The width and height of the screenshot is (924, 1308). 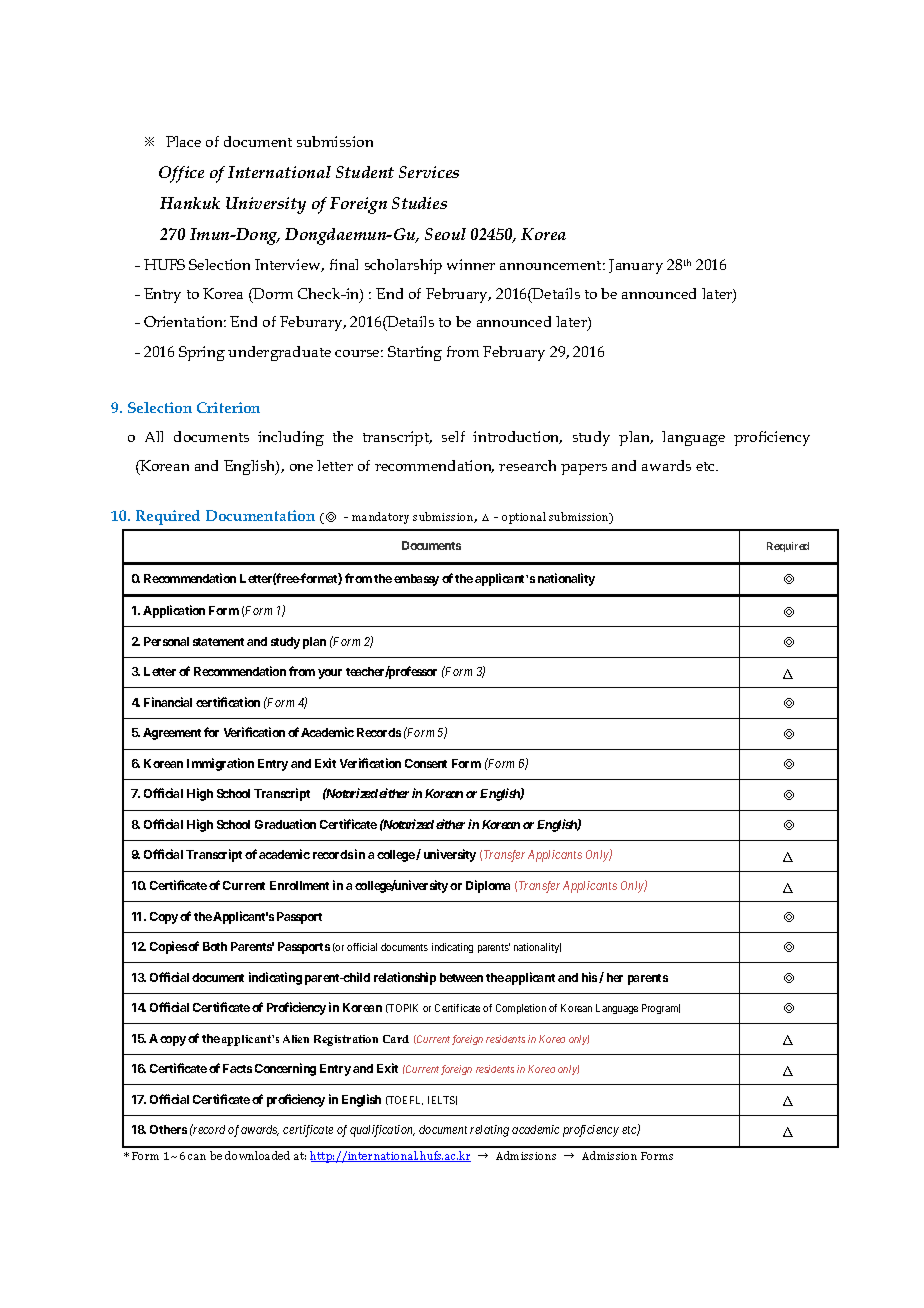 What do you see at coordinates (416, 580) in the screenshot?
I see `embassy` at bounding box center [416, 580].
